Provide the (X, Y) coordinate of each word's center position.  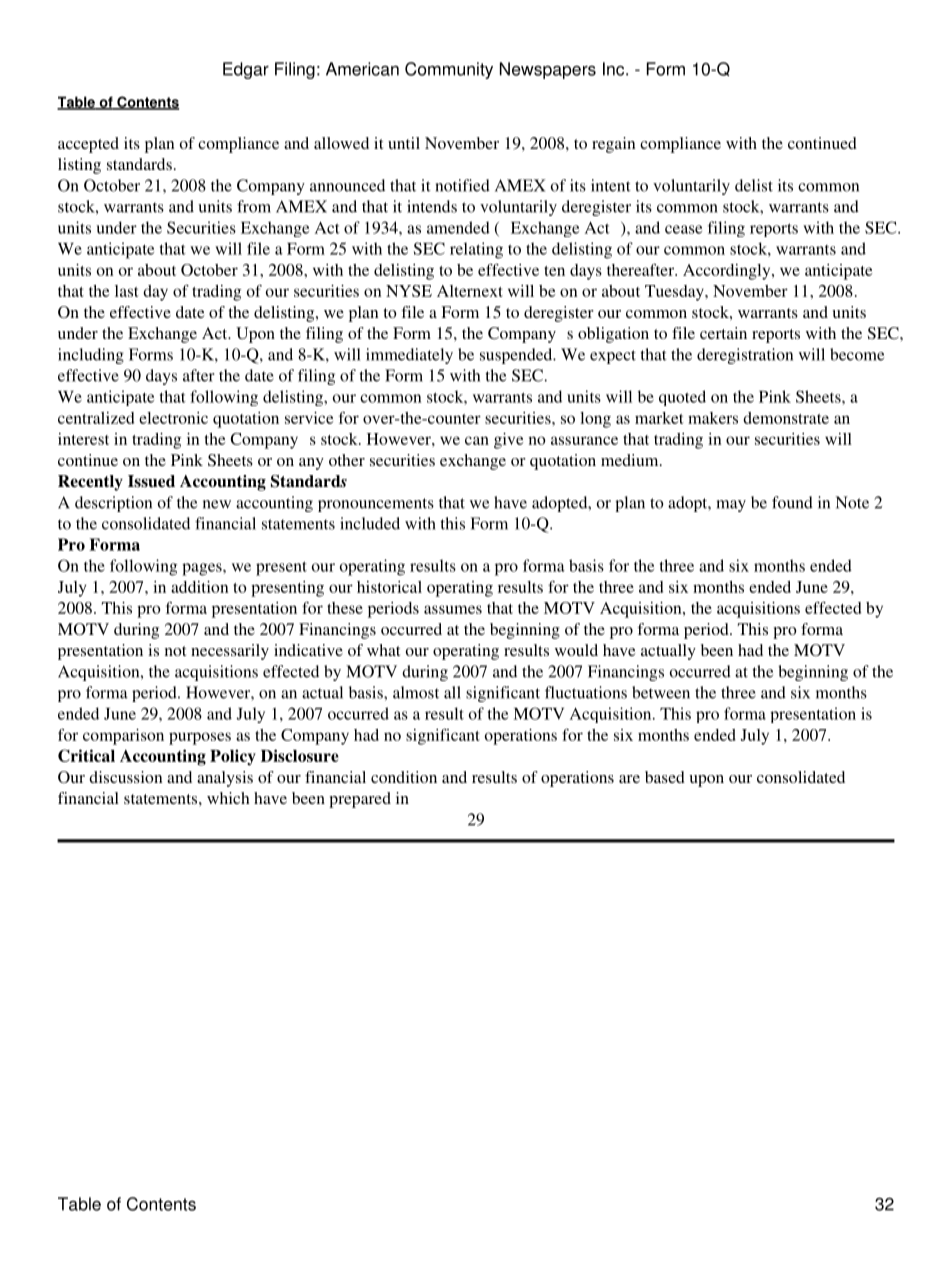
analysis (225, 779)
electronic (173, 418)
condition (404, 777)
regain (613, 145)
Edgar (246, 70)
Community (449, 70)
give (508, 441)
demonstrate (786, 418)
